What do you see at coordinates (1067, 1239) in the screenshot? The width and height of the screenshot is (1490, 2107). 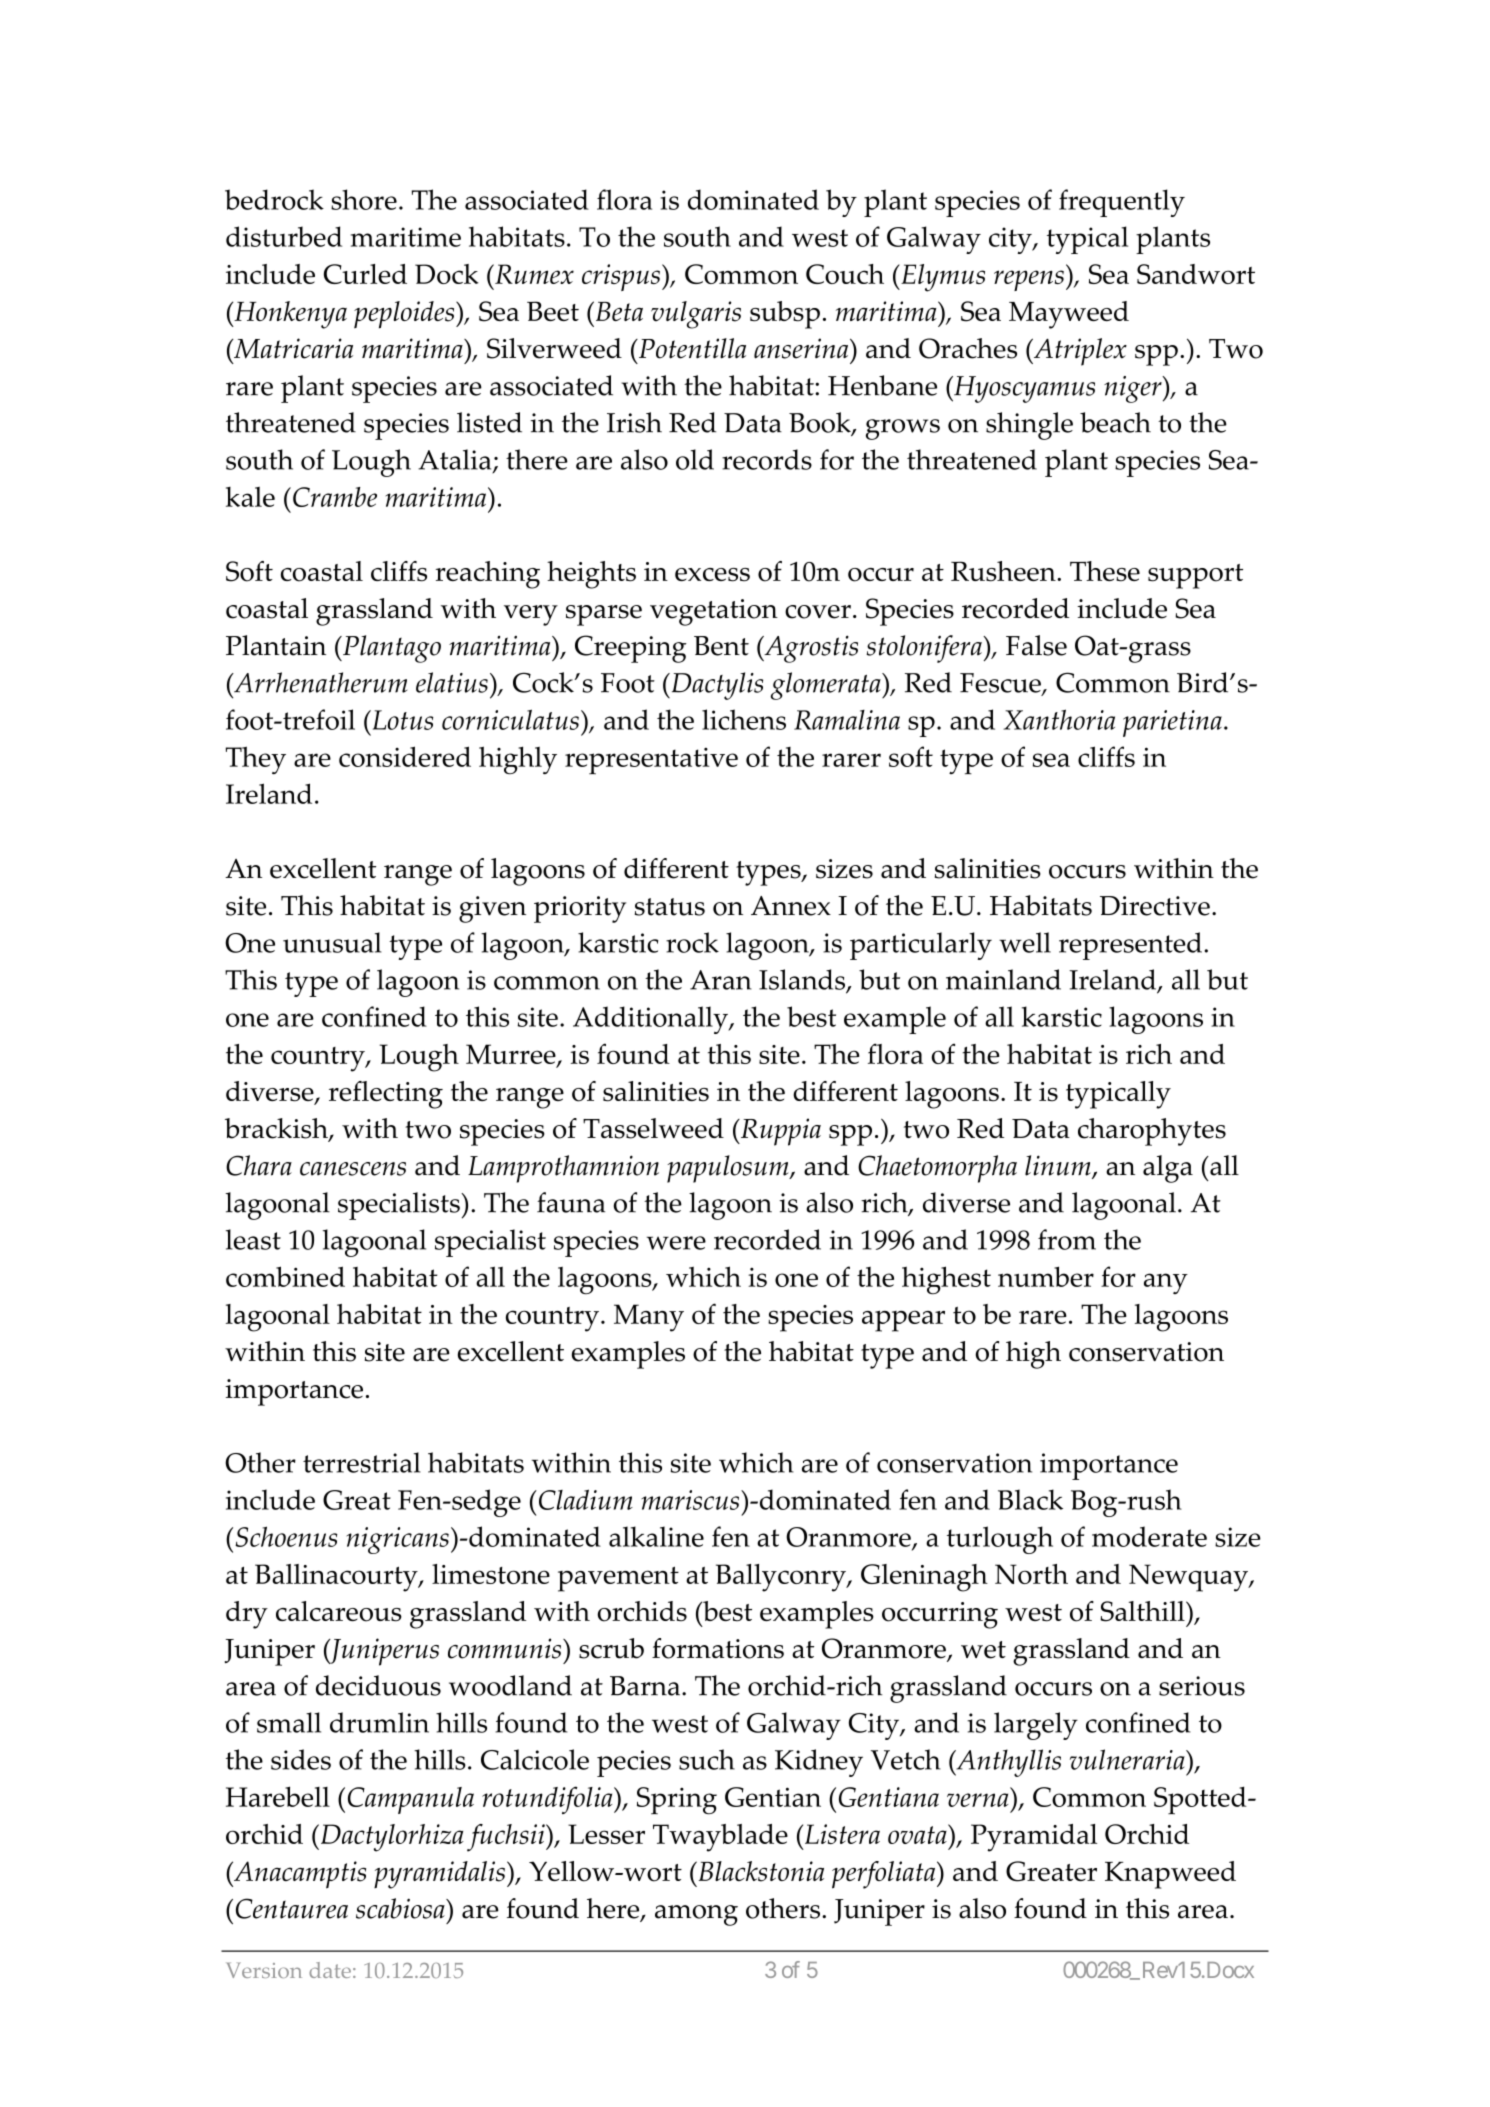 I see `from` at bounding box center [1067, 1239].
